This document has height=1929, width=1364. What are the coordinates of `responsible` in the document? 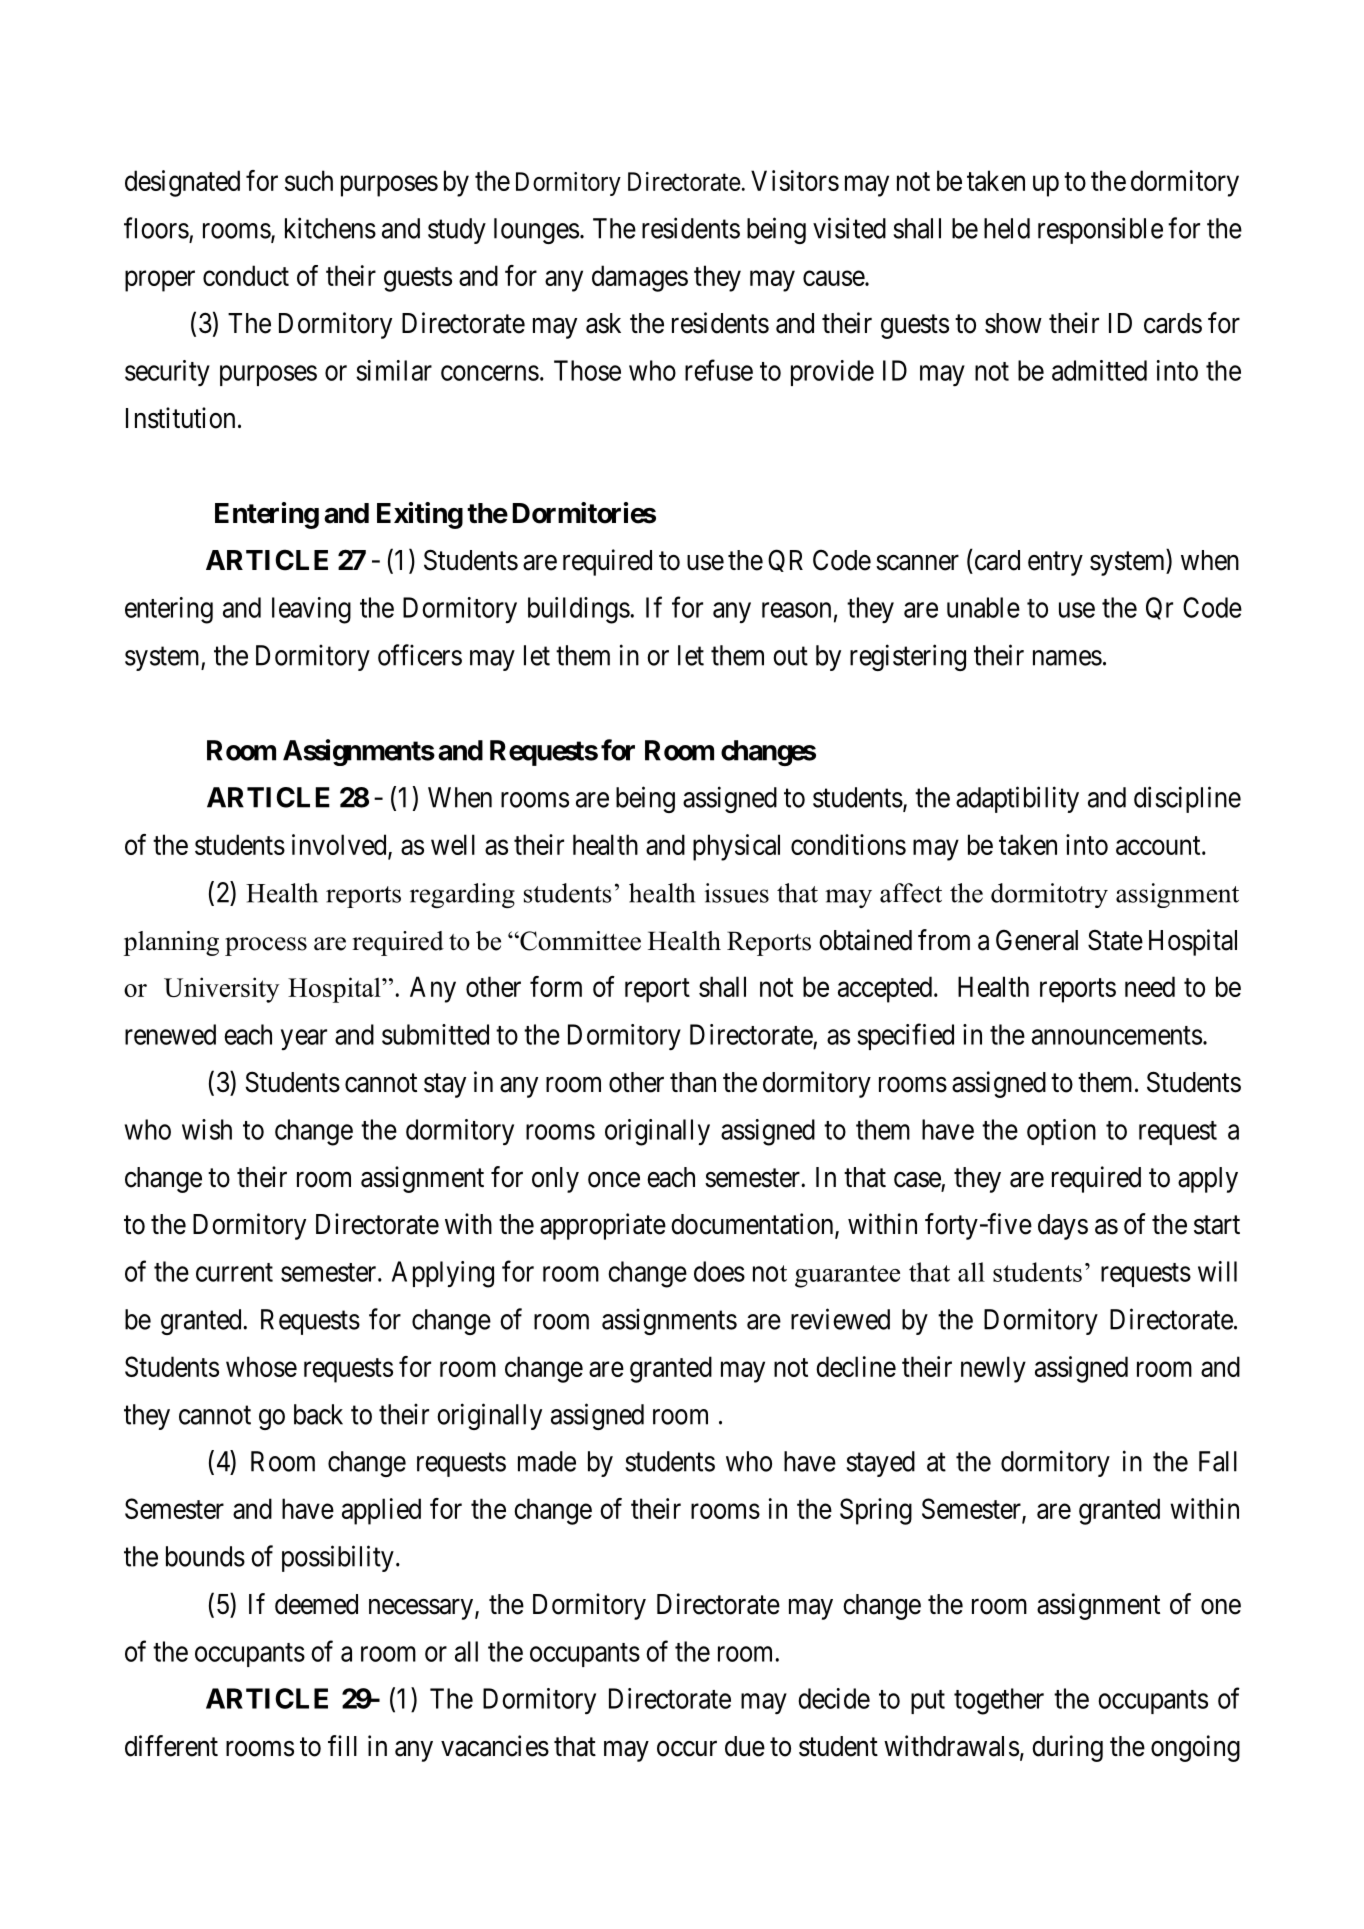 It's located at (1100, 230).
